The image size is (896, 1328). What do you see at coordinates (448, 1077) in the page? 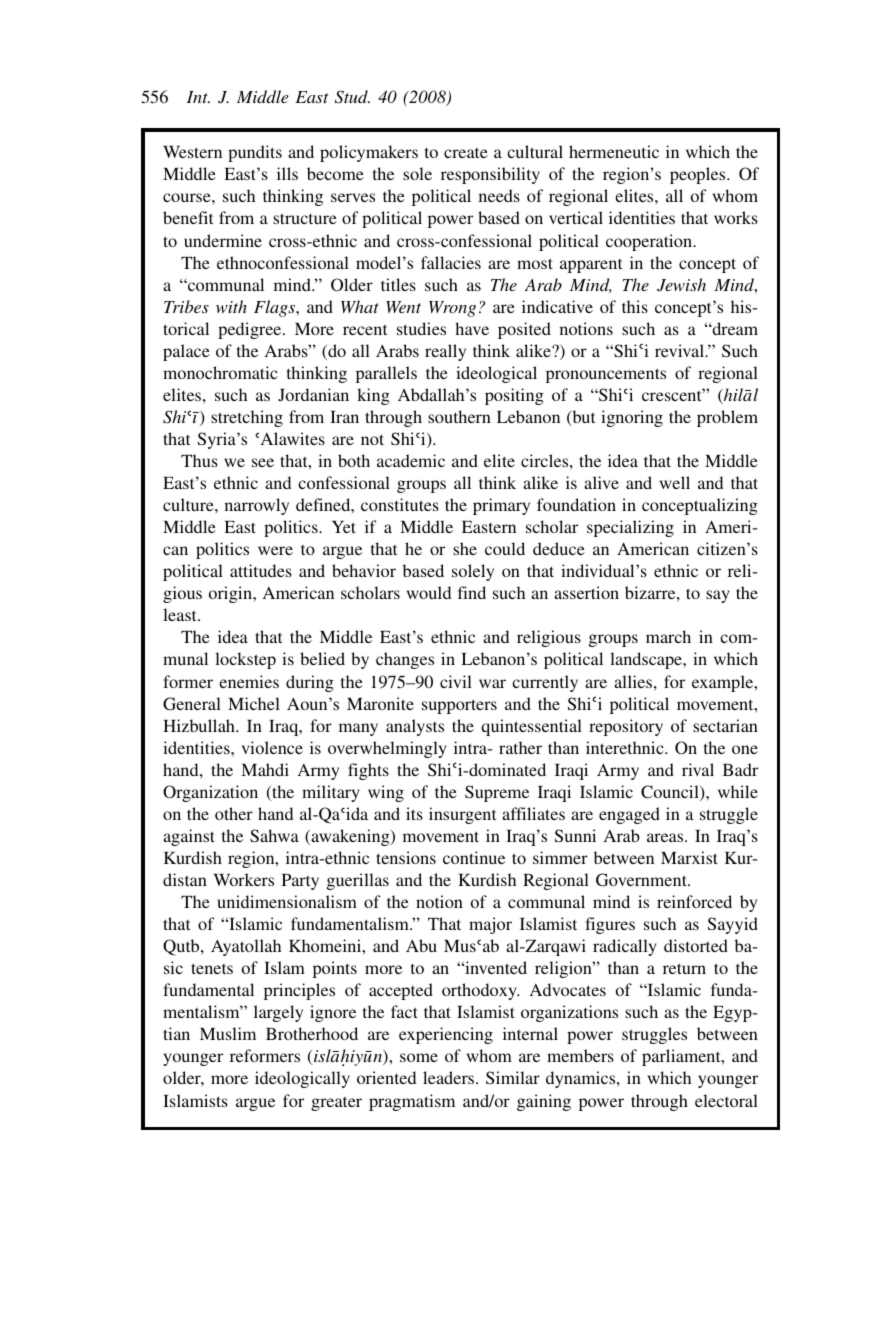
I see `leaders` at bounding box center [448, 1077].
